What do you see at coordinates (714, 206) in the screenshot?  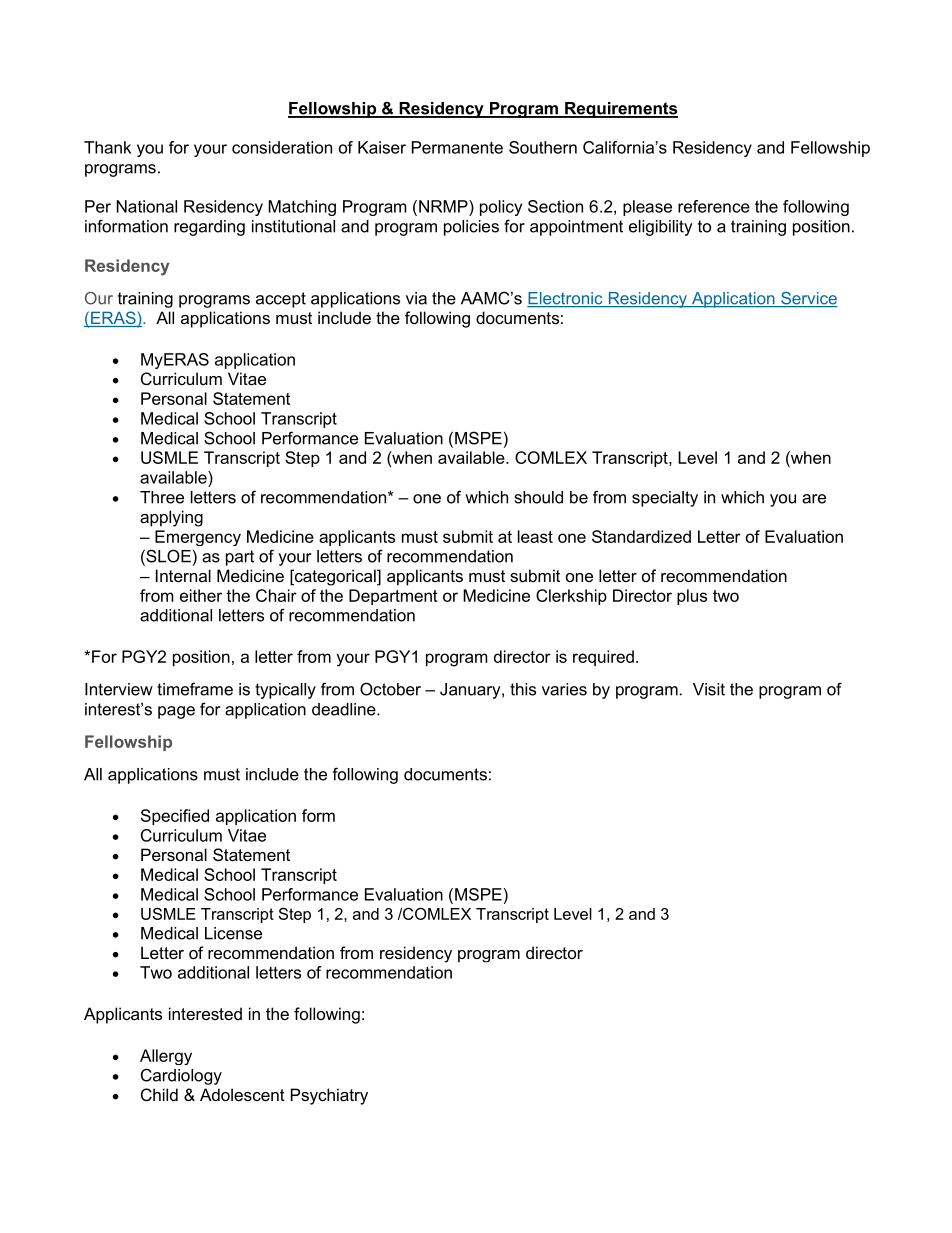 I see `reference` at bounding box center [714, 206].
